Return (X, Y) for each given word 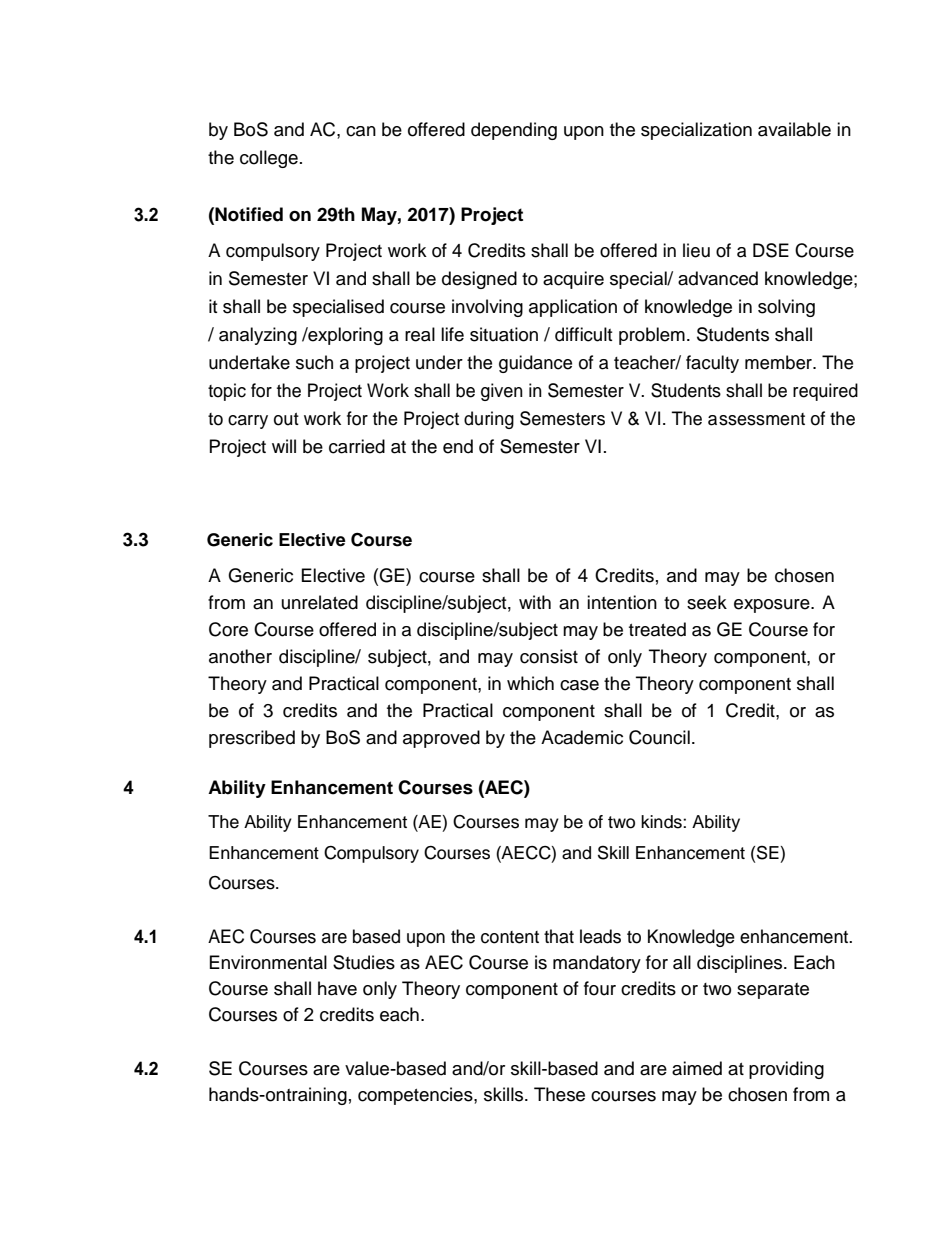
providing (786, 1070)
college (269, 159)
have (337, 988)
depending (514, 131)
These (559, 1094)
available (794, 129)
